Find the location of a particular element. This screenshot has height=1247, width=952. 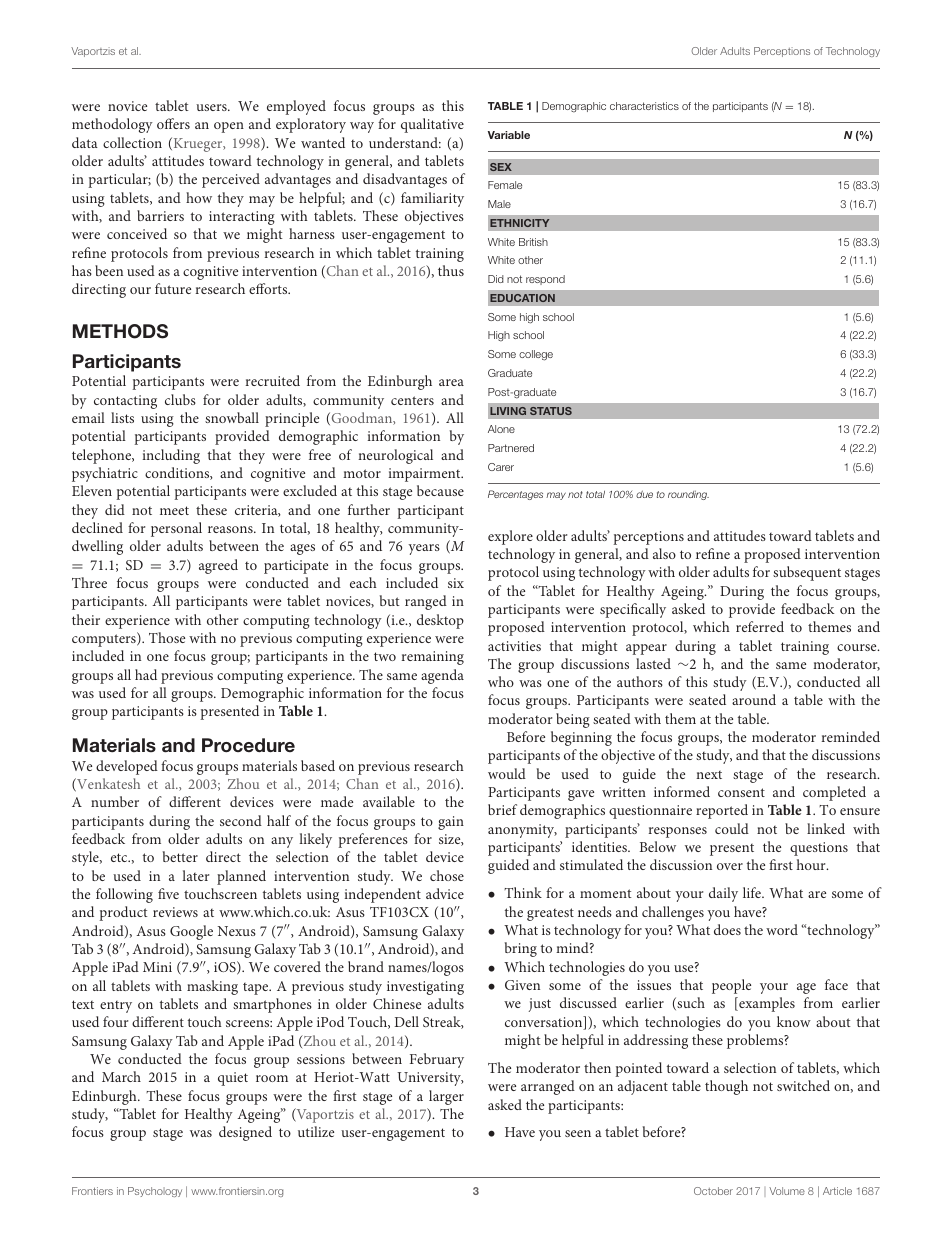

larger is located at coordinates (446, 1097).
